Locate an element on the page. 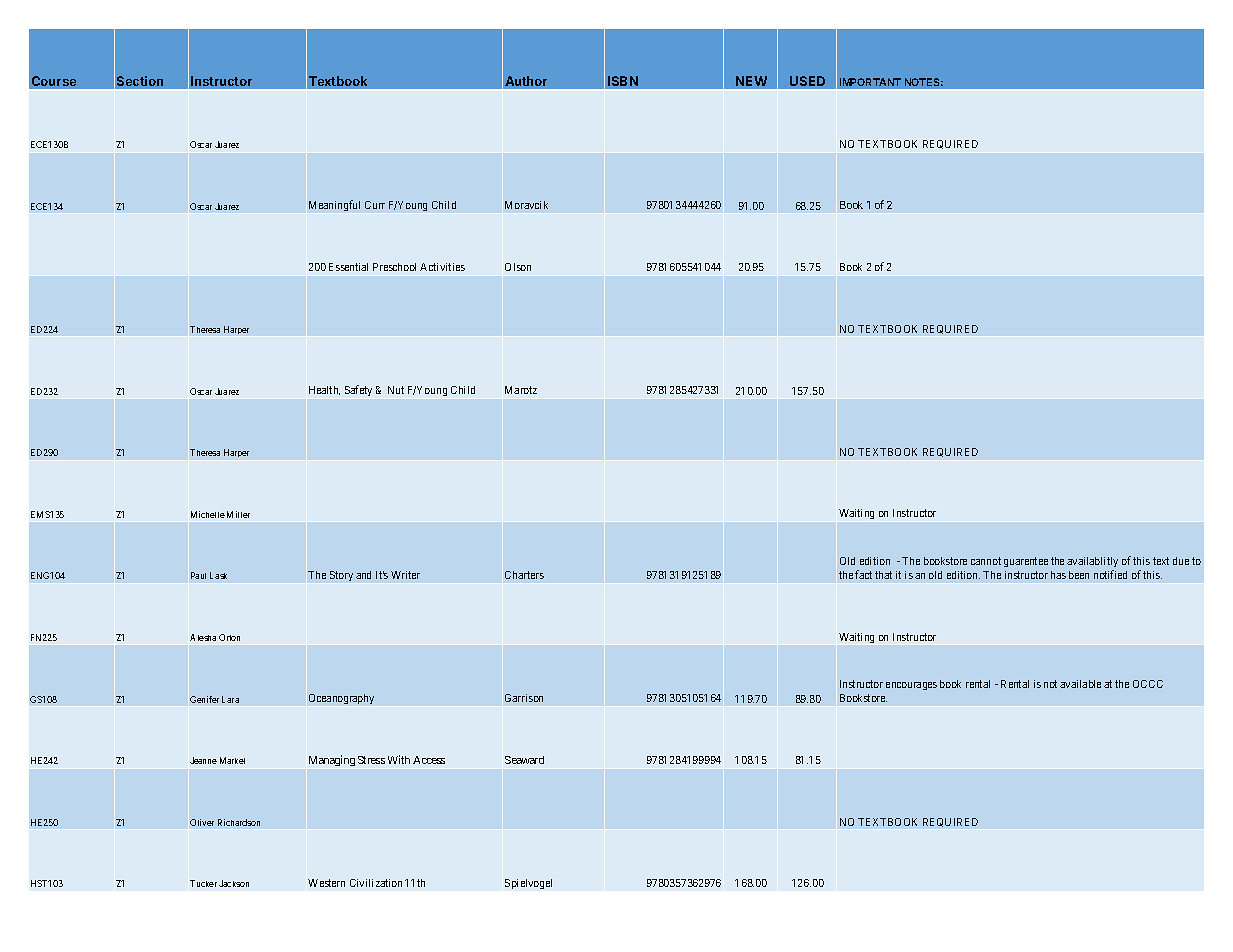 The image size is (1233, 952). Lara is located at coordinates (230, 699).
